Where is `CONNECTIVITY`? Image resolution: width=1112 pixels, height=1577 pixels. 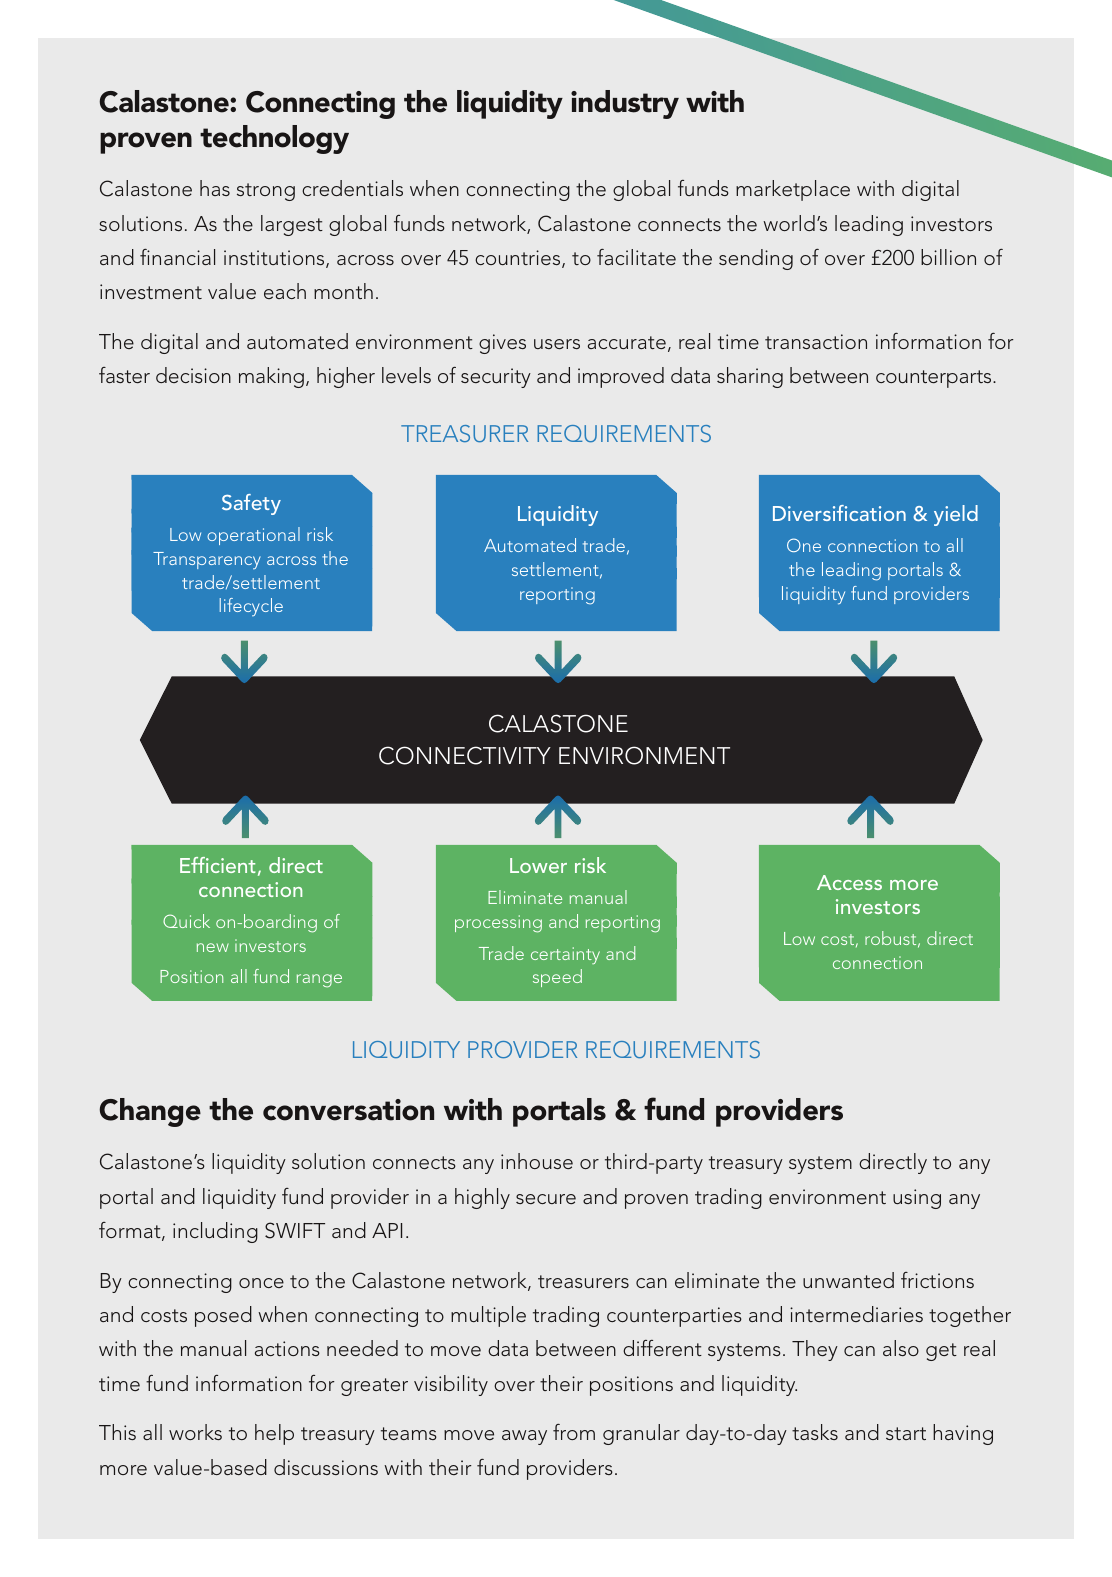 CONNECTIVITY is located at coordinates (465, 755).
